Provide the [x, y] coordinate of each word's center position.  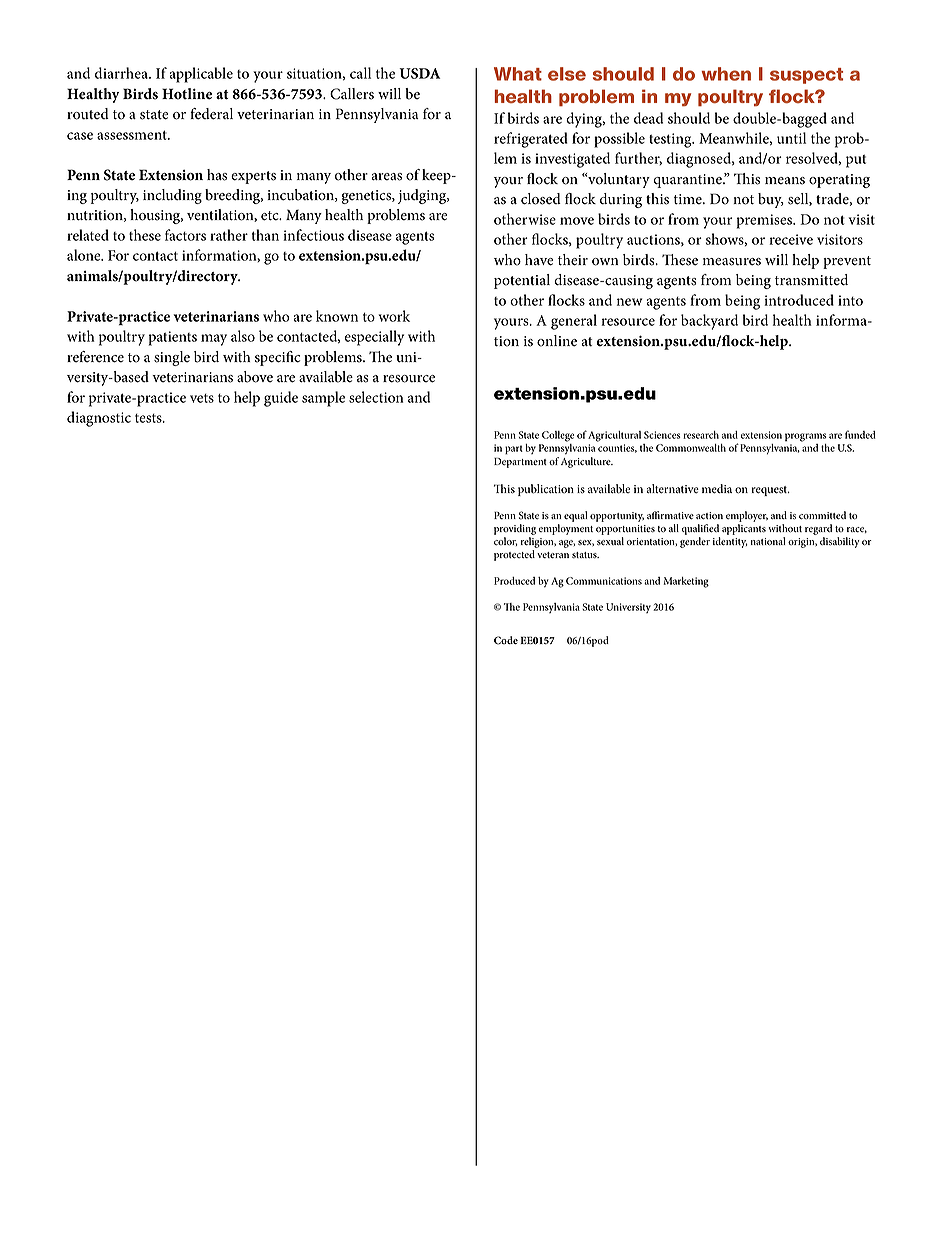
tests [149, 418]
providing [515, 529]
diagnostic [99, 419]
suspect [807, 76]
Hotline [187, 94]
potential [522, 281]
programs [806, 437]
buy [771, 200]
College [558, 436]
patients [173, 338]
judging [423, 196]
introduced [799, 300]
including [172, 196]
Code [506, 640]
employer [747, 516]
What [518, 74]
